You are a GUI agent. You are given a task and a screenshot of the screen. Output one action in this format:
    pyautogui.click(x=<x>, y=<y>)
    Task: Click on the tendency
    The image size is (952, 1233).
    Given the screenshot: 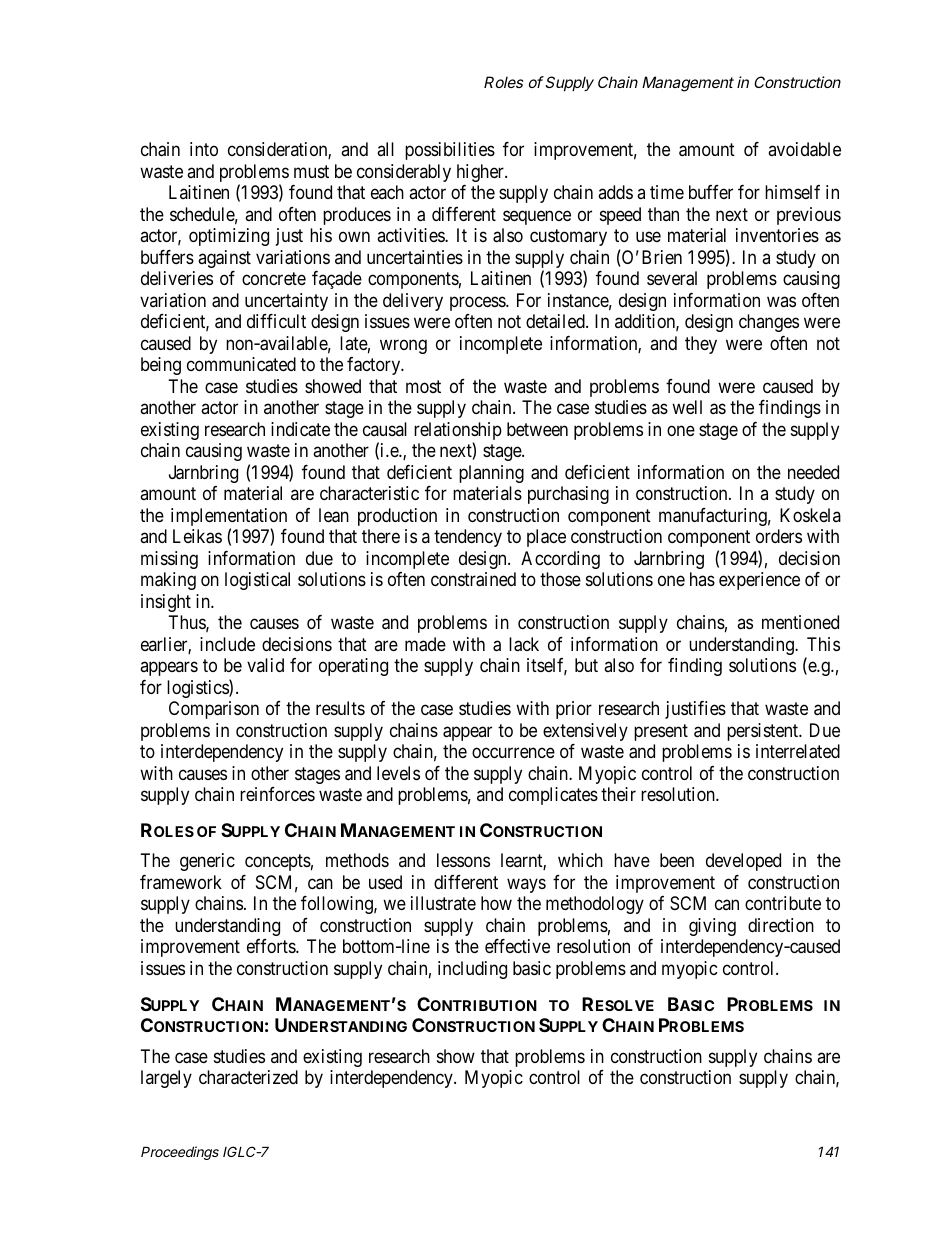 What is the action you would take?
    pyautogui.click(x=468, y=538)
